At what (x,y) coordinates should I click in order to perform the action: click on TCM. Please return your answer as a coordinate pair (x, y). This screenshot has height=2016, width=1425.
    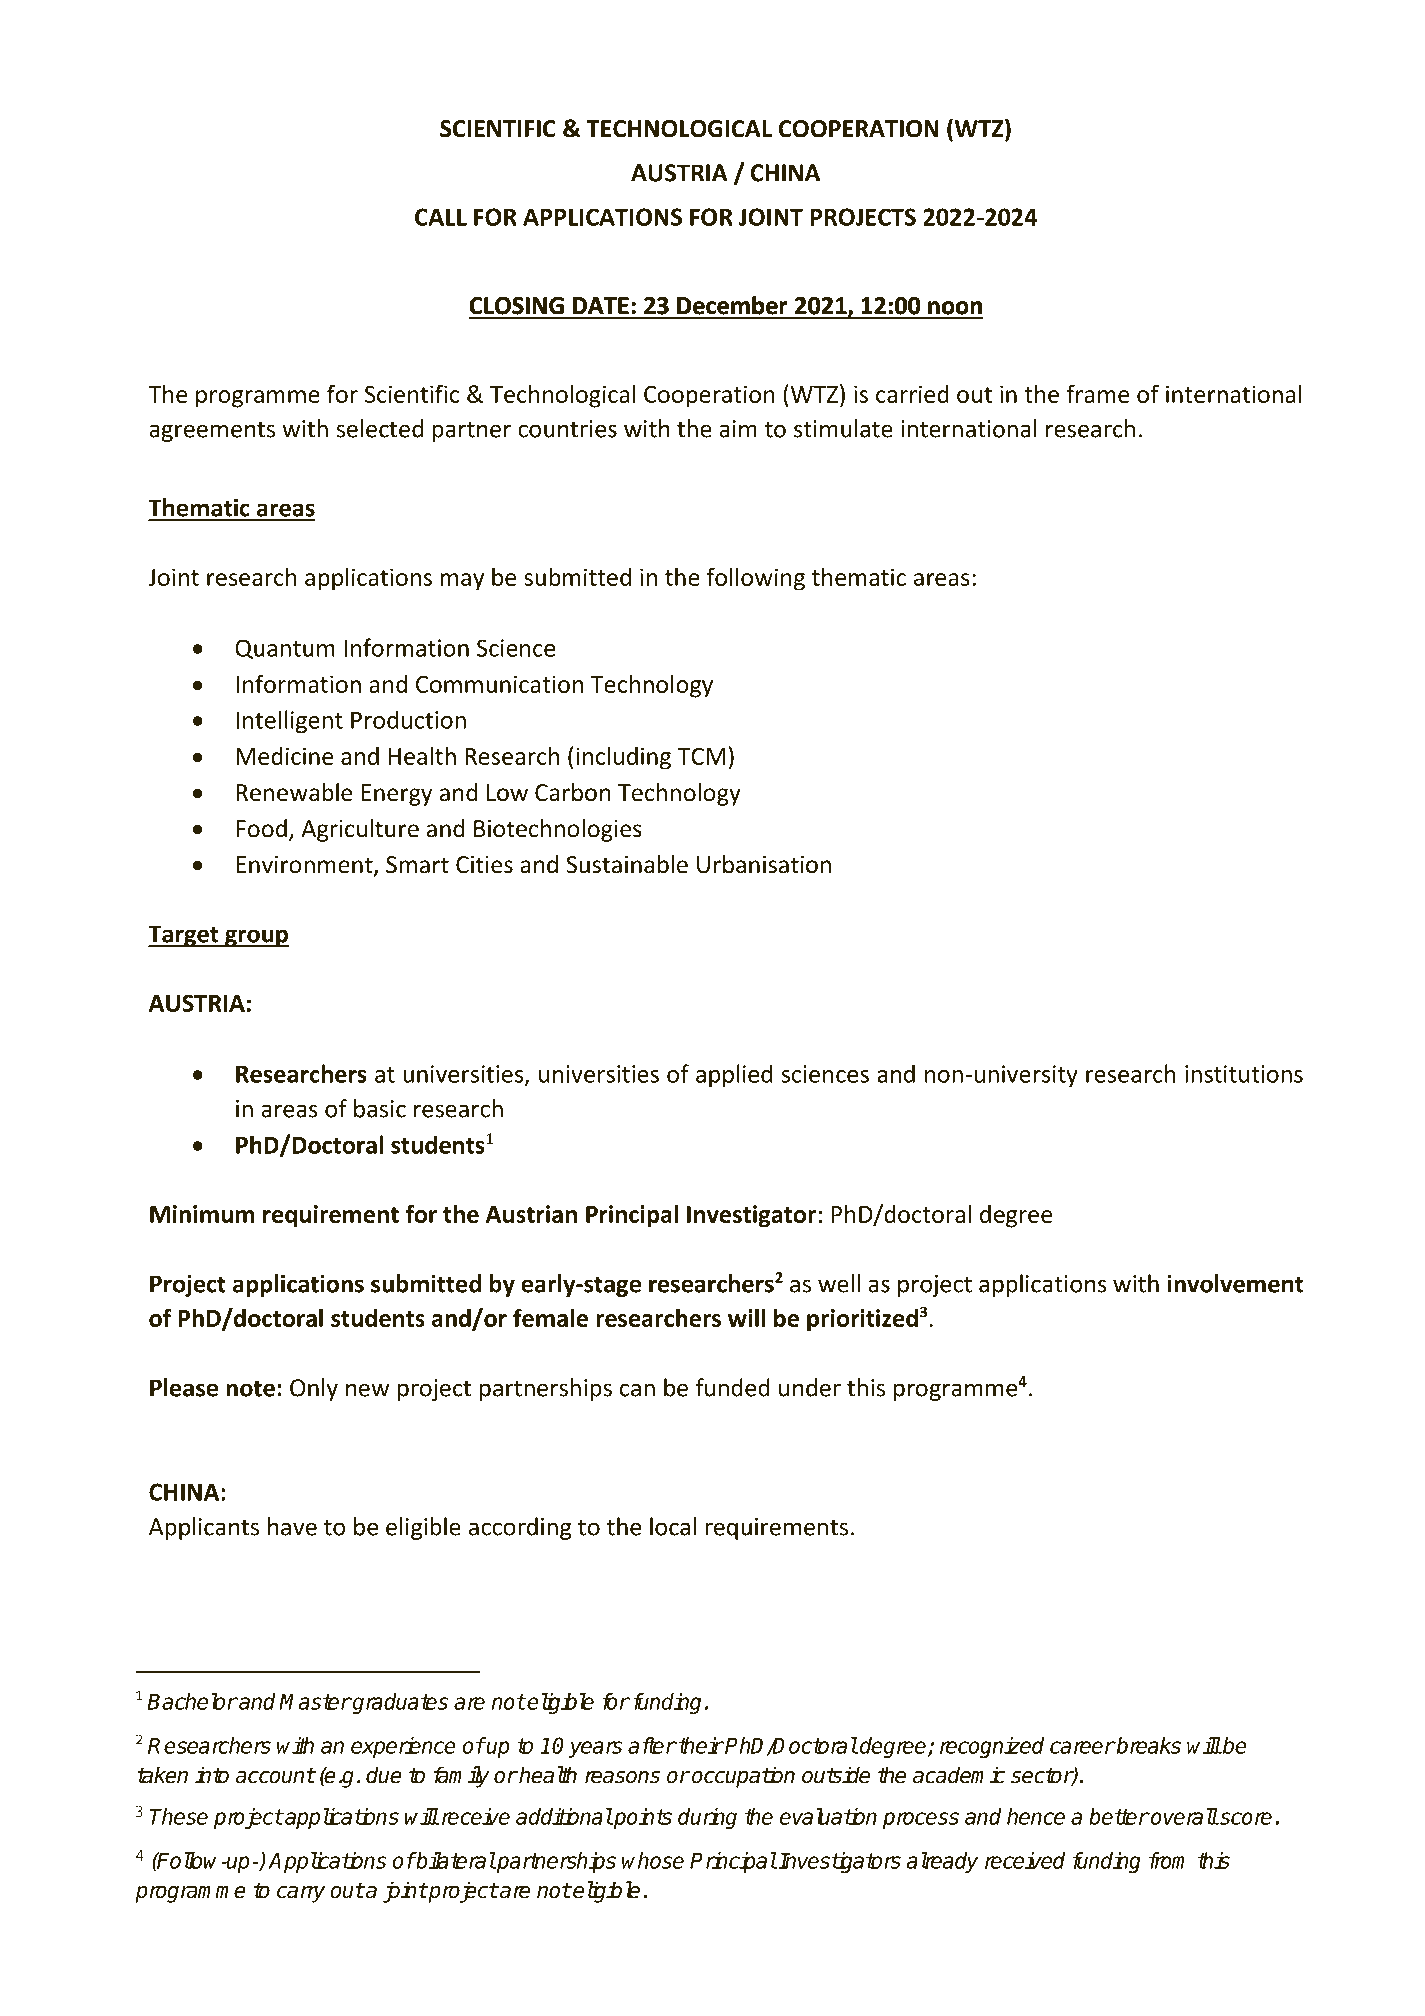
    Looking at the image, I should click on (701, 756).
